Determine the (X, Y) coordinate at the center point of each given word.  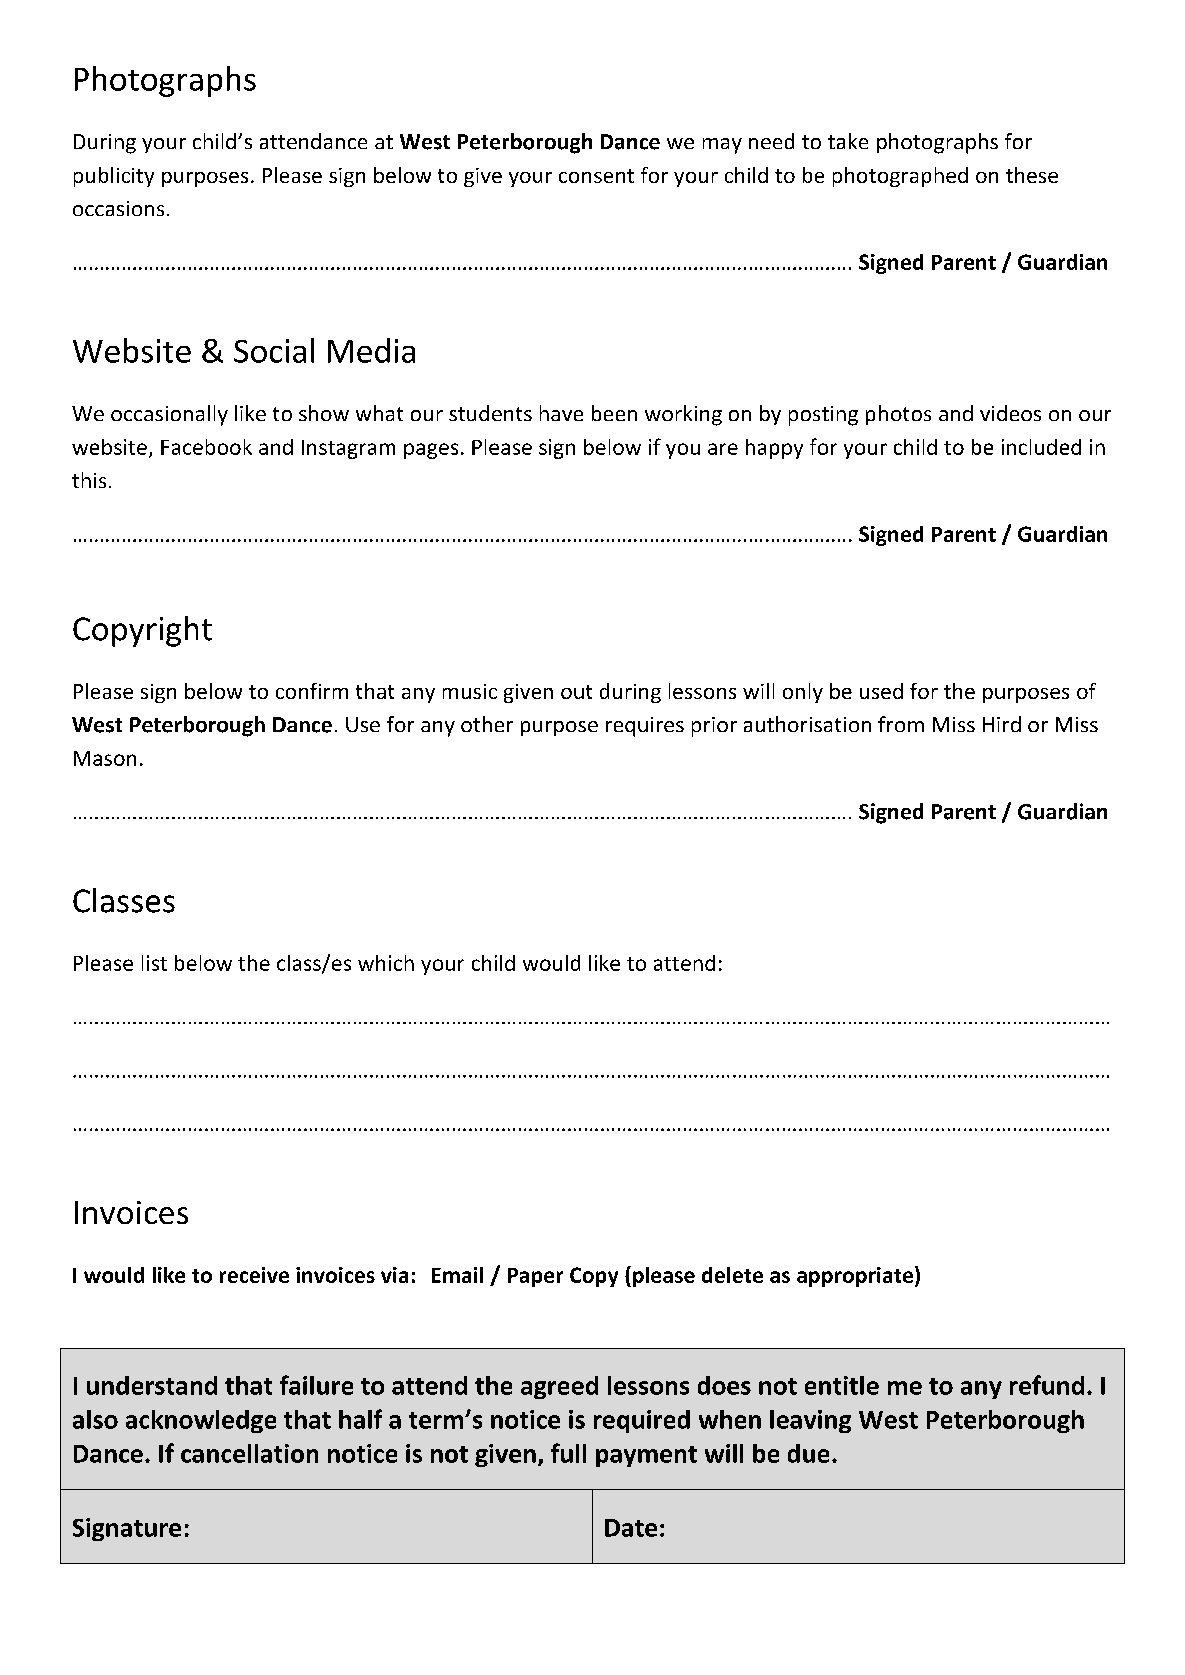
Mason (105, 758)
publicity (114, 177)
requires (645, 727)
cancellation (249, 1453)
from (901, 724)
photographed (900, 177)
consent (596, 176)
